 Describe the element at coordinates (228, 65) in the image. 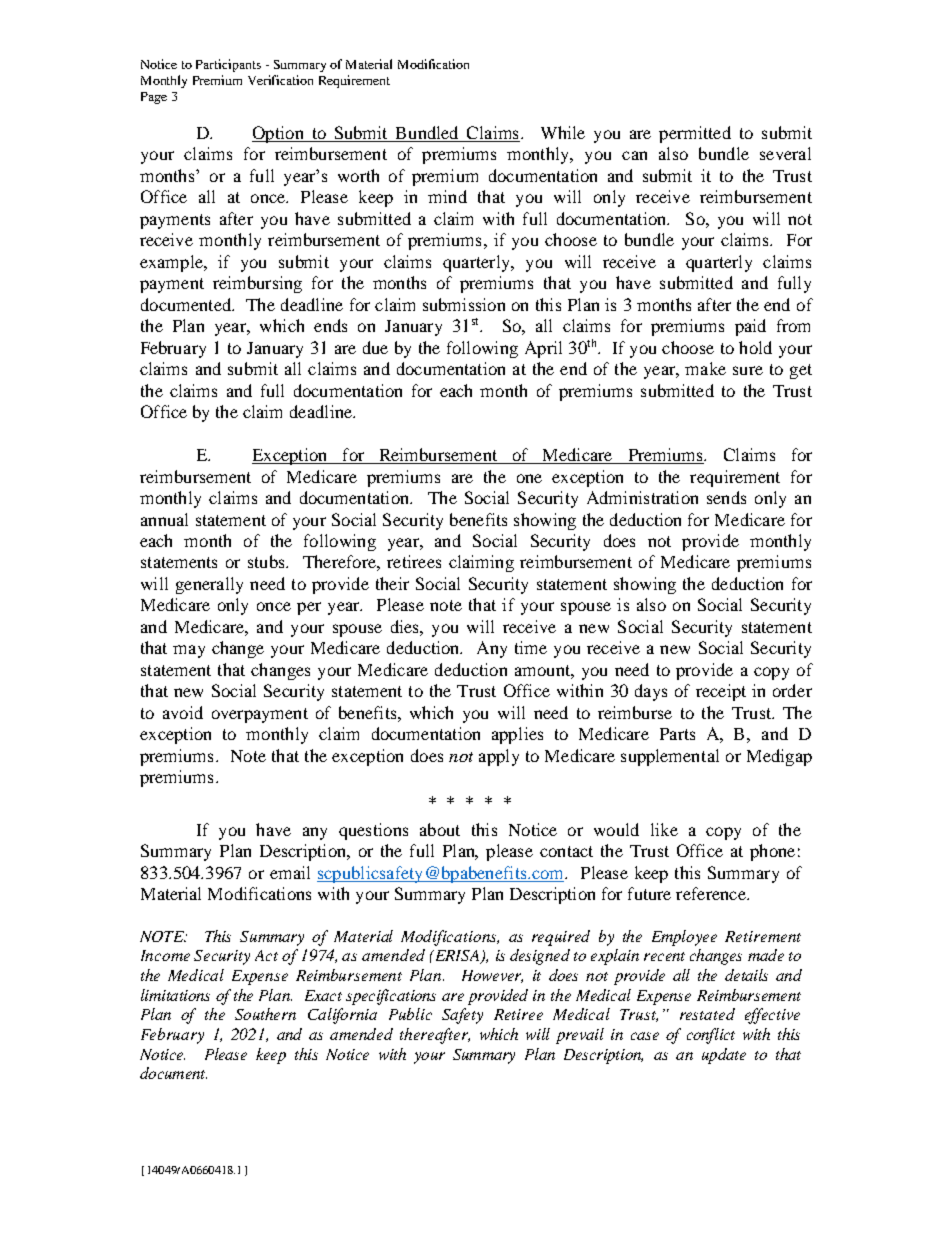

I see `Participants` at that location.
